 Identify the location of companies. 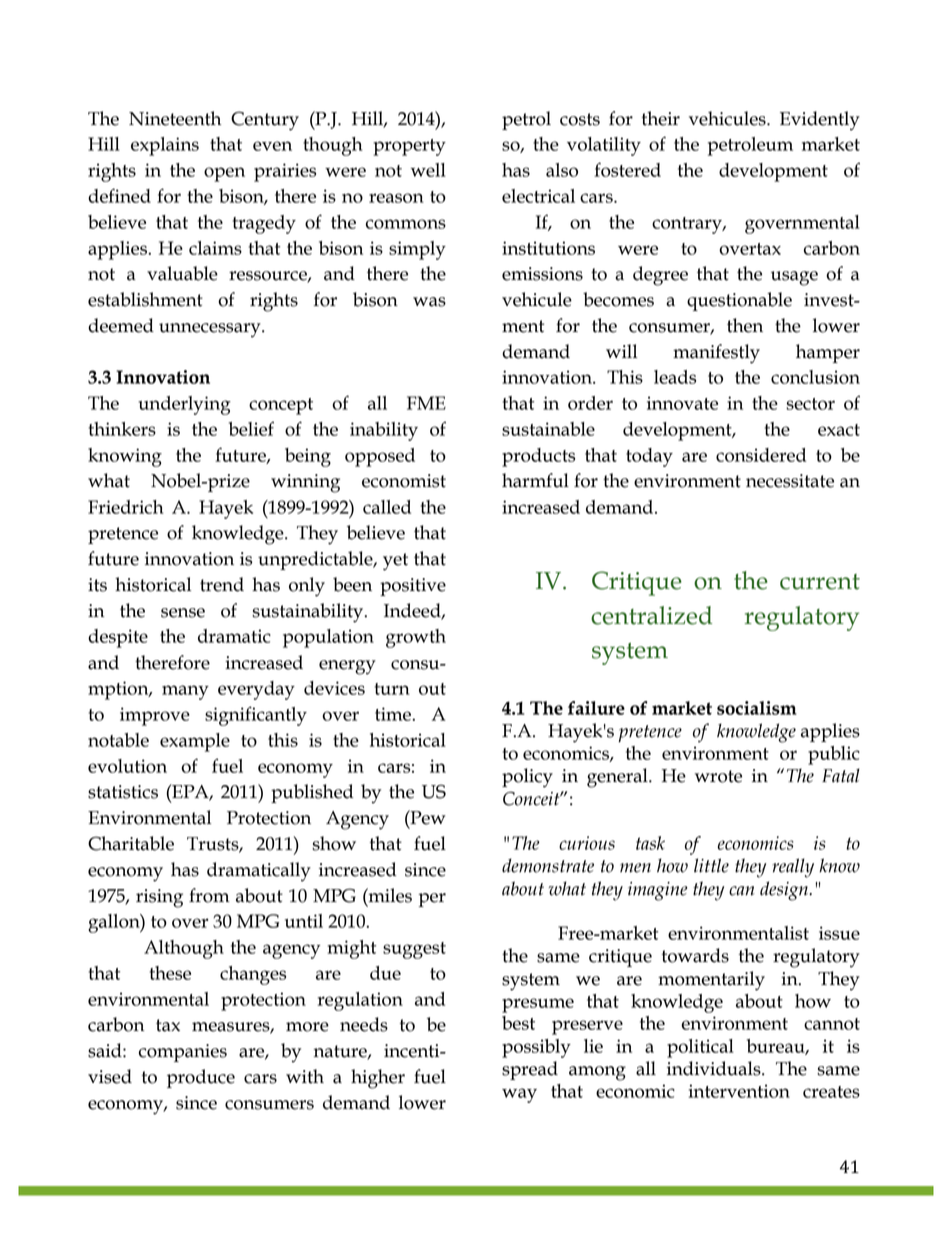
(183, 1053).
